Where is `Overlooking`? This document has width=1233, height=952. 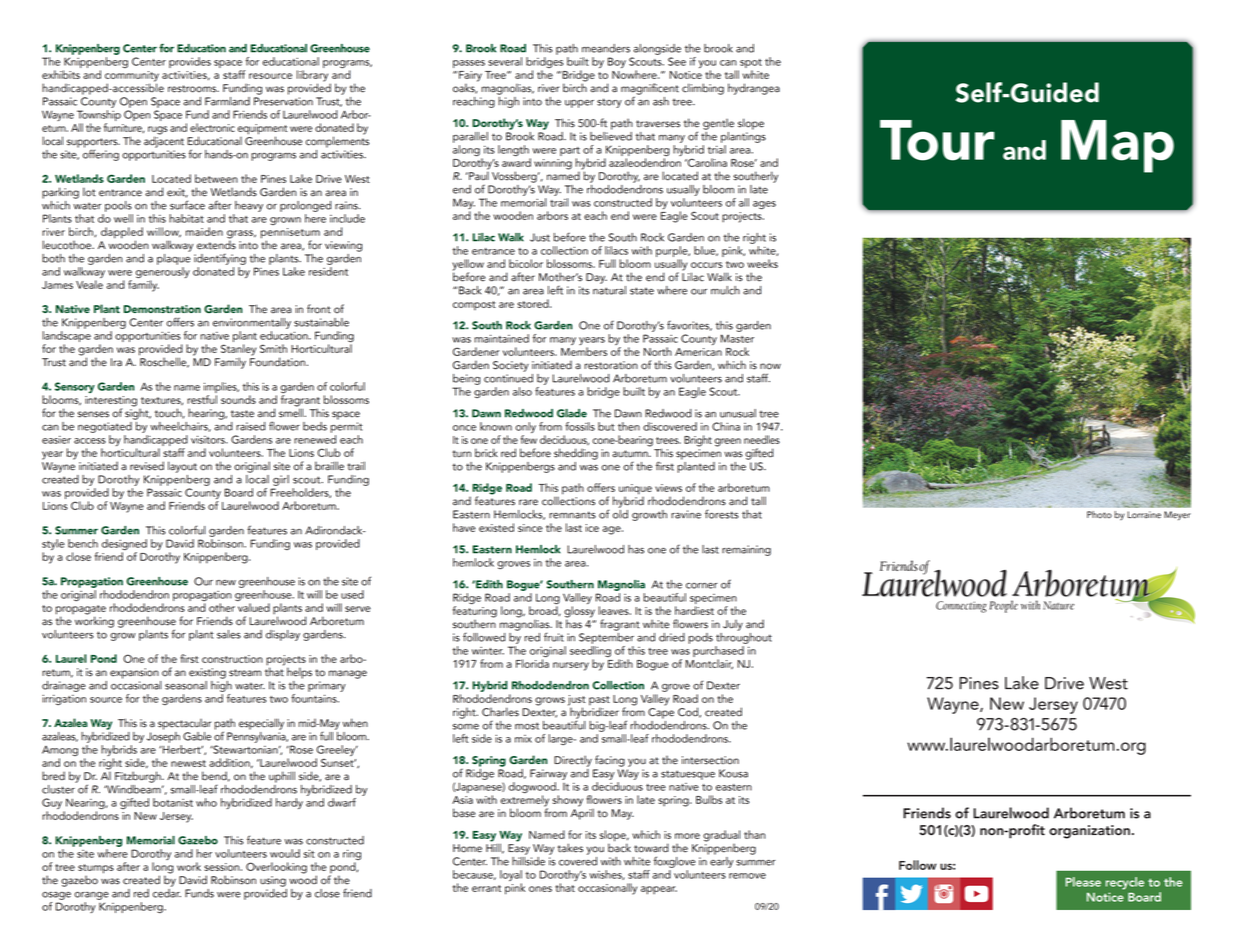 Overlooking is located at coordinates (276, 868).
